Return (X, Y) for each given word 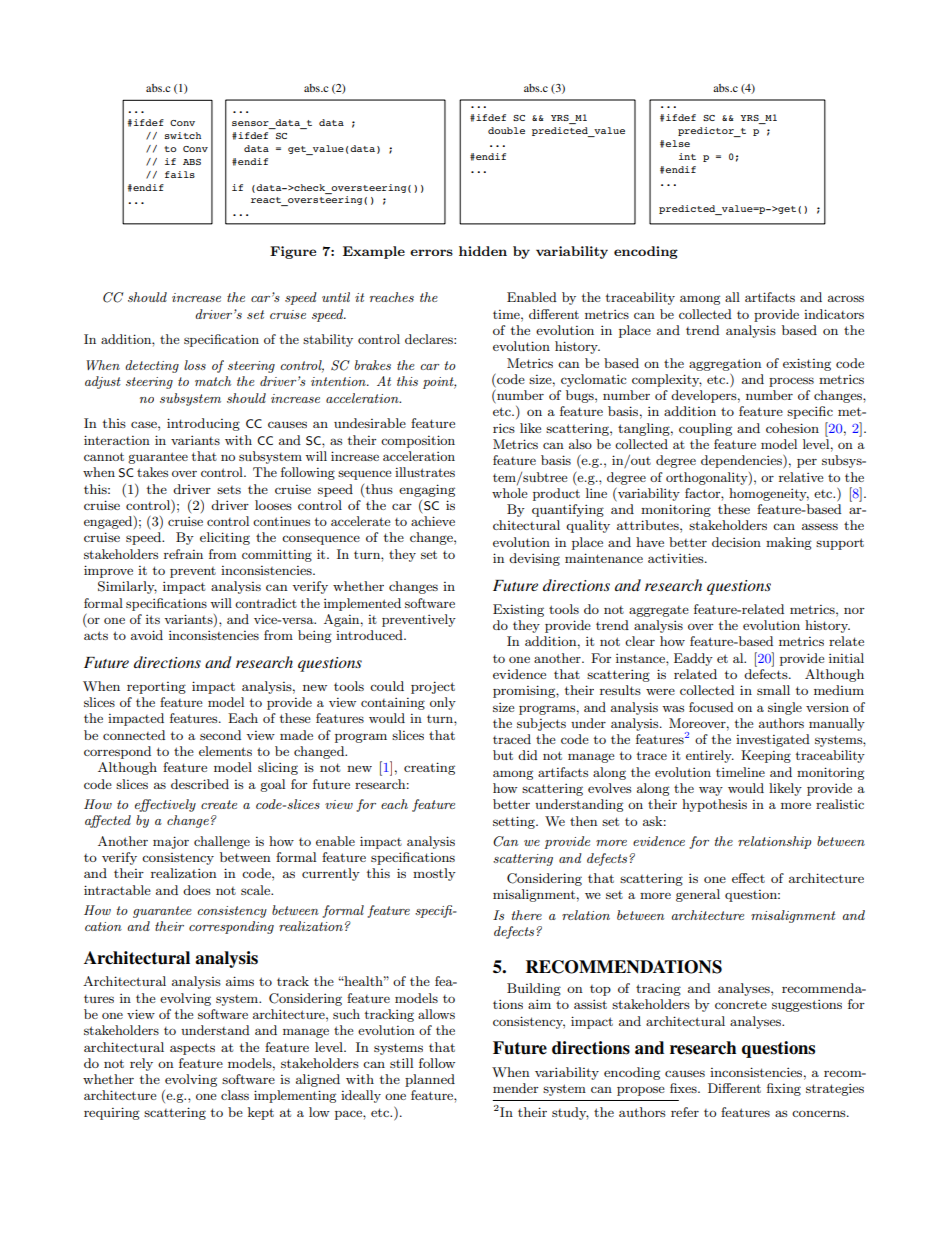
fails (180, 174)
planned (430, 1080)
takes (152, 472)
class (235, 1095)
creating (429, 768)
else (677, 143)
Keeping (766, 756)
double (506, 130)
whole (510, 493)
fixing (784, 1089)
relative (801, 477)
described (200, 784)
